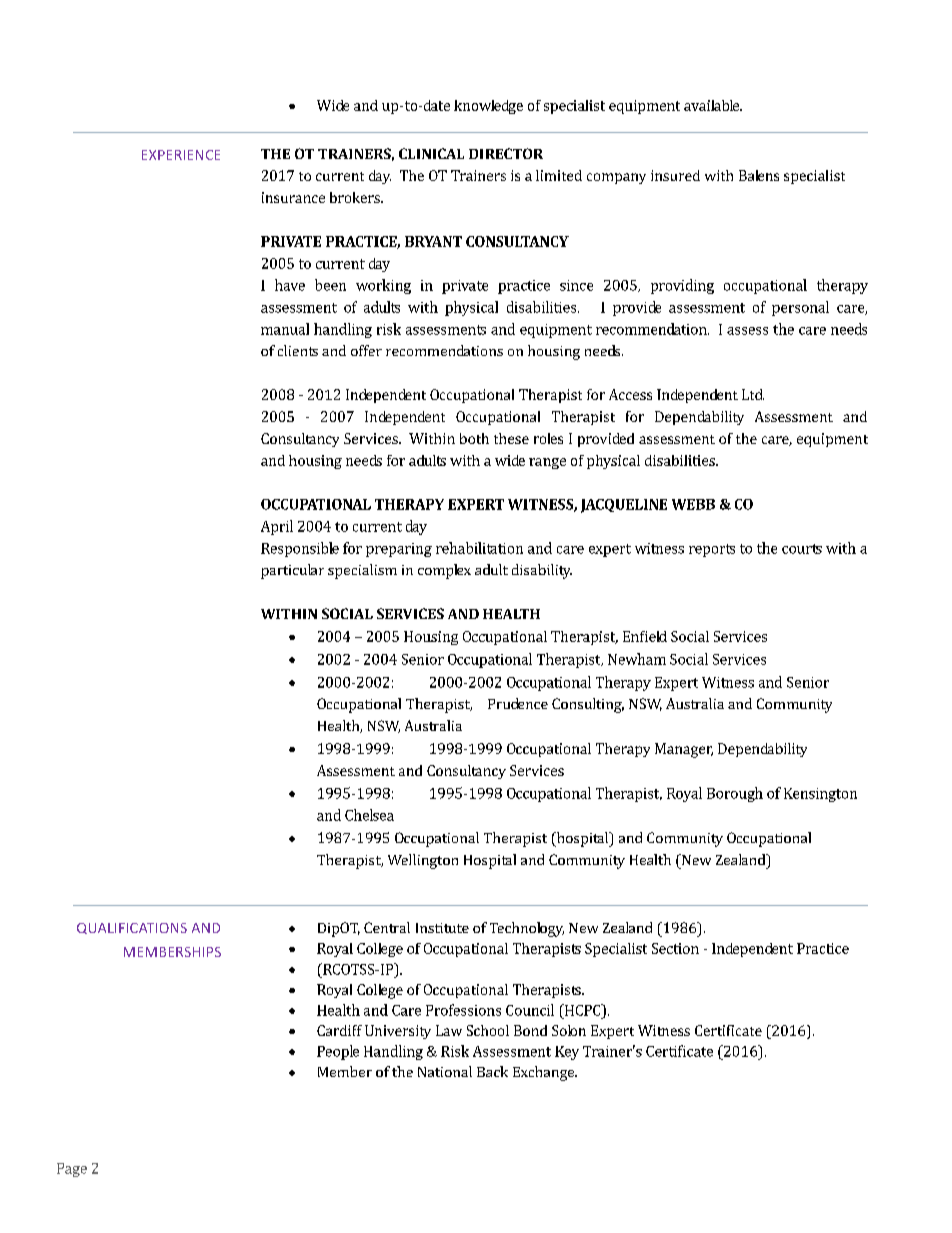  Describe the element at coordinates (735, 794) in the document. I see `Borough` at that location.
